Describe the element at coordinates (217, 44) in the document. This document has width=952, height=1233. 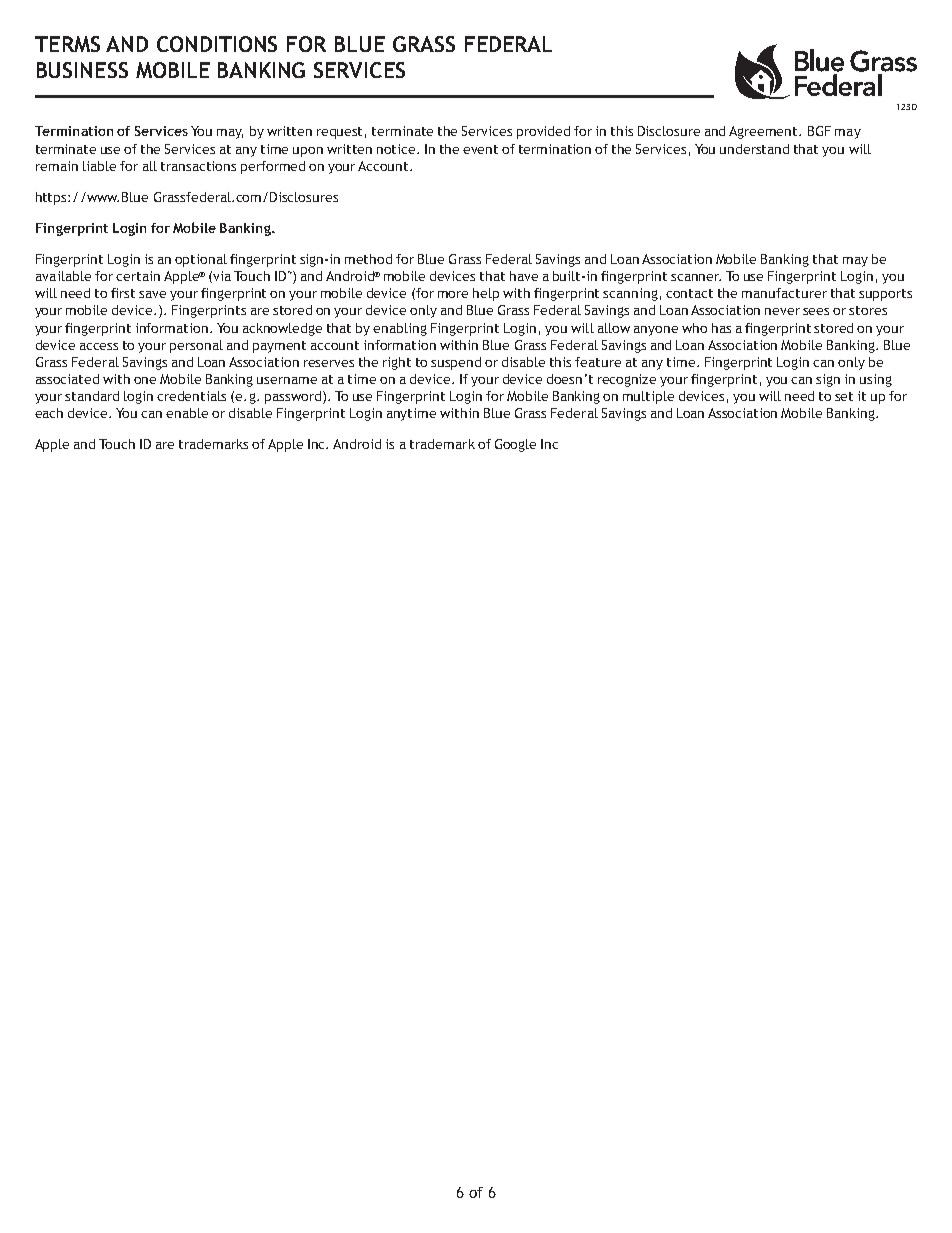
I see `CONDITIONS` at that location.
